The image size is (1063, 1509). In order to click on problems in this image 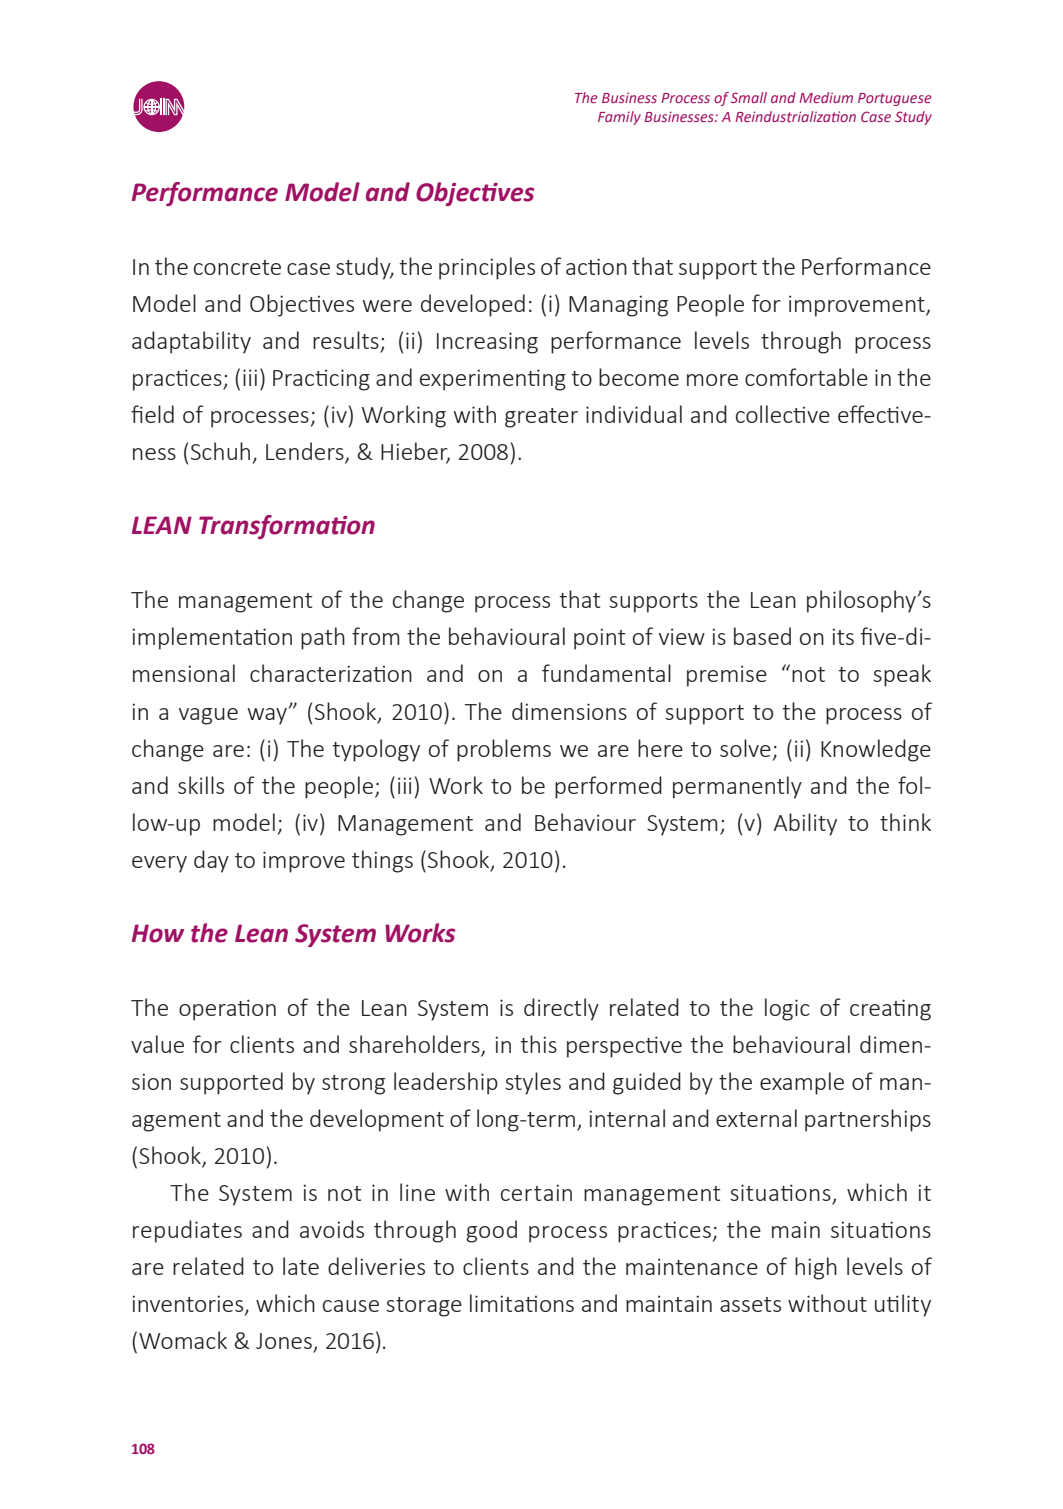, I will do `click(504, 750)`.
